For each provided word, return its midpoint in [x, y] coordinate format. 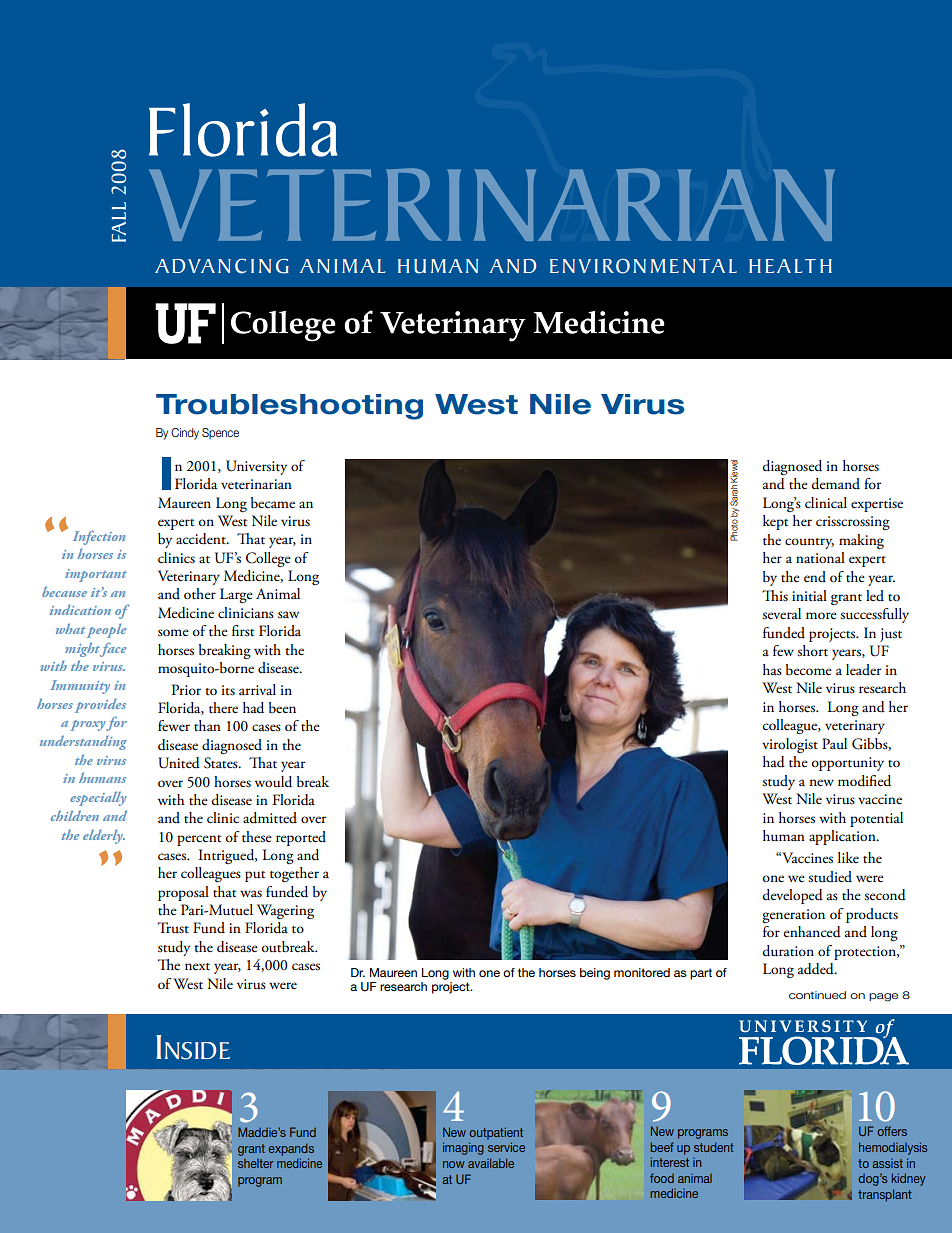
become [809, 669]
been [282, 707]
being [595, 974]
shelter [255, 1163]
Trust [173, 928]
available [491, 1163]
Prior [186, 689]
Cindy [185, 434]
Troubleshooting [289, 407]
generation [793, 916]
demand [835, 484]
